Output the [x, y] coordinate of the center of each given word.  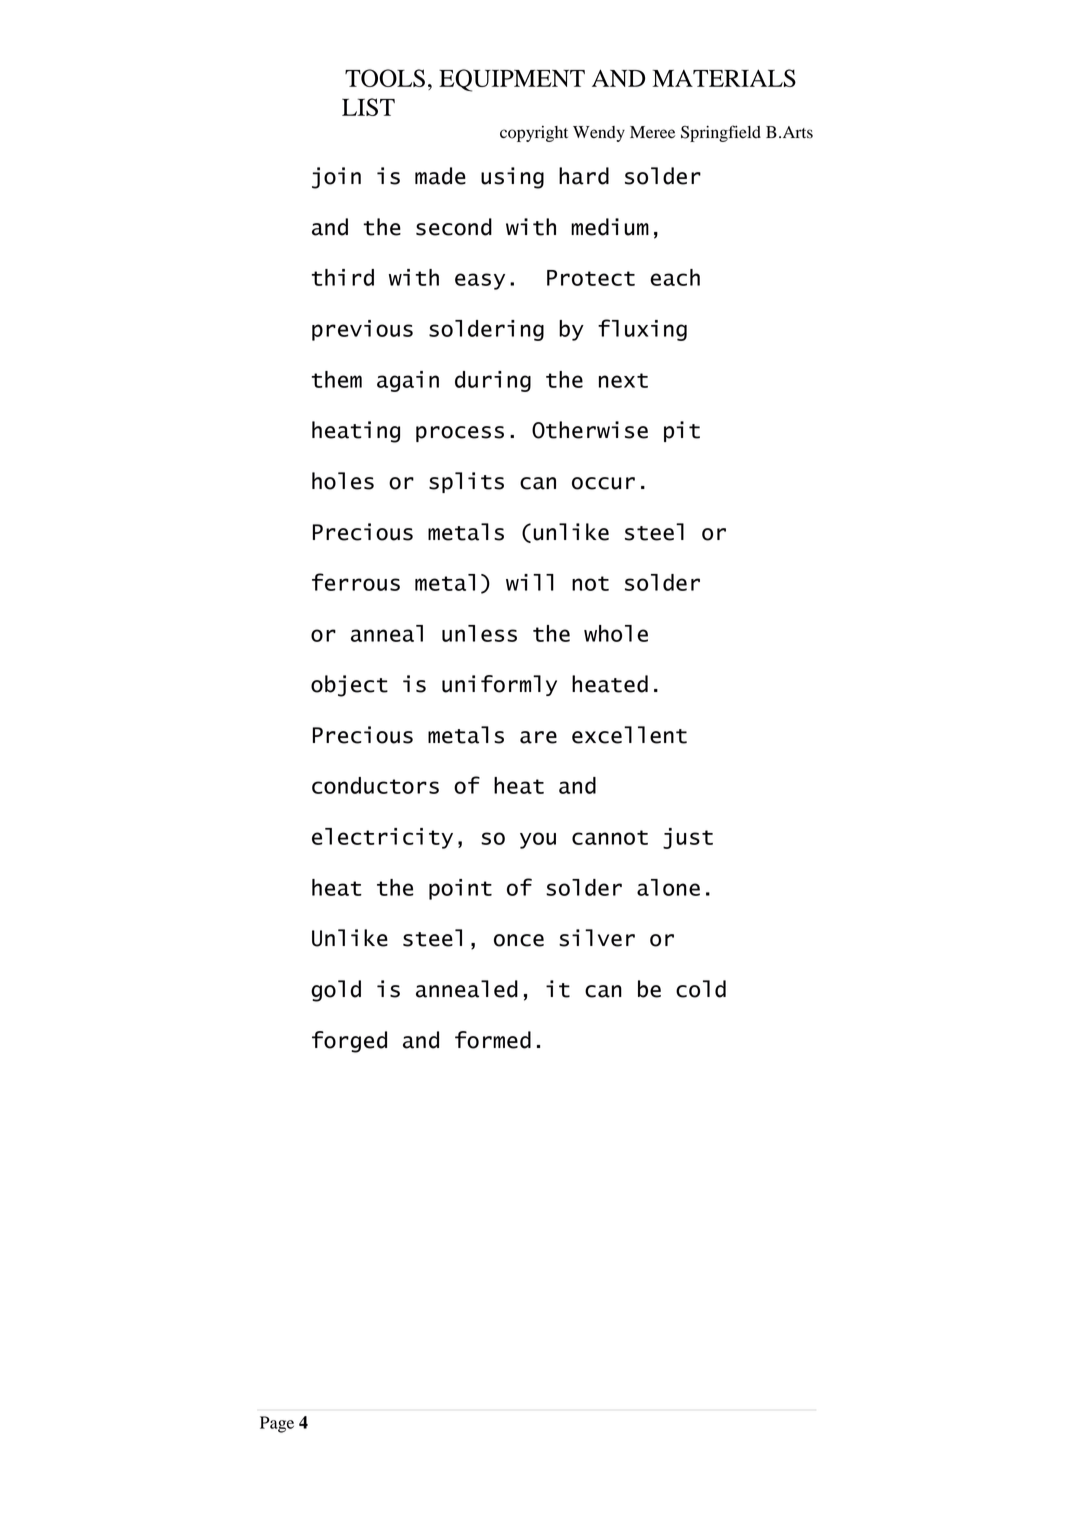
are [538, 737]
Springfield [721, 133]
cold [701, 989]
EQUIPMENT [512, 80]
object [349, 686]
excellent [629, 735]
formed [493, 1040]
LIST [368, 107]
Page [277, 1424]
